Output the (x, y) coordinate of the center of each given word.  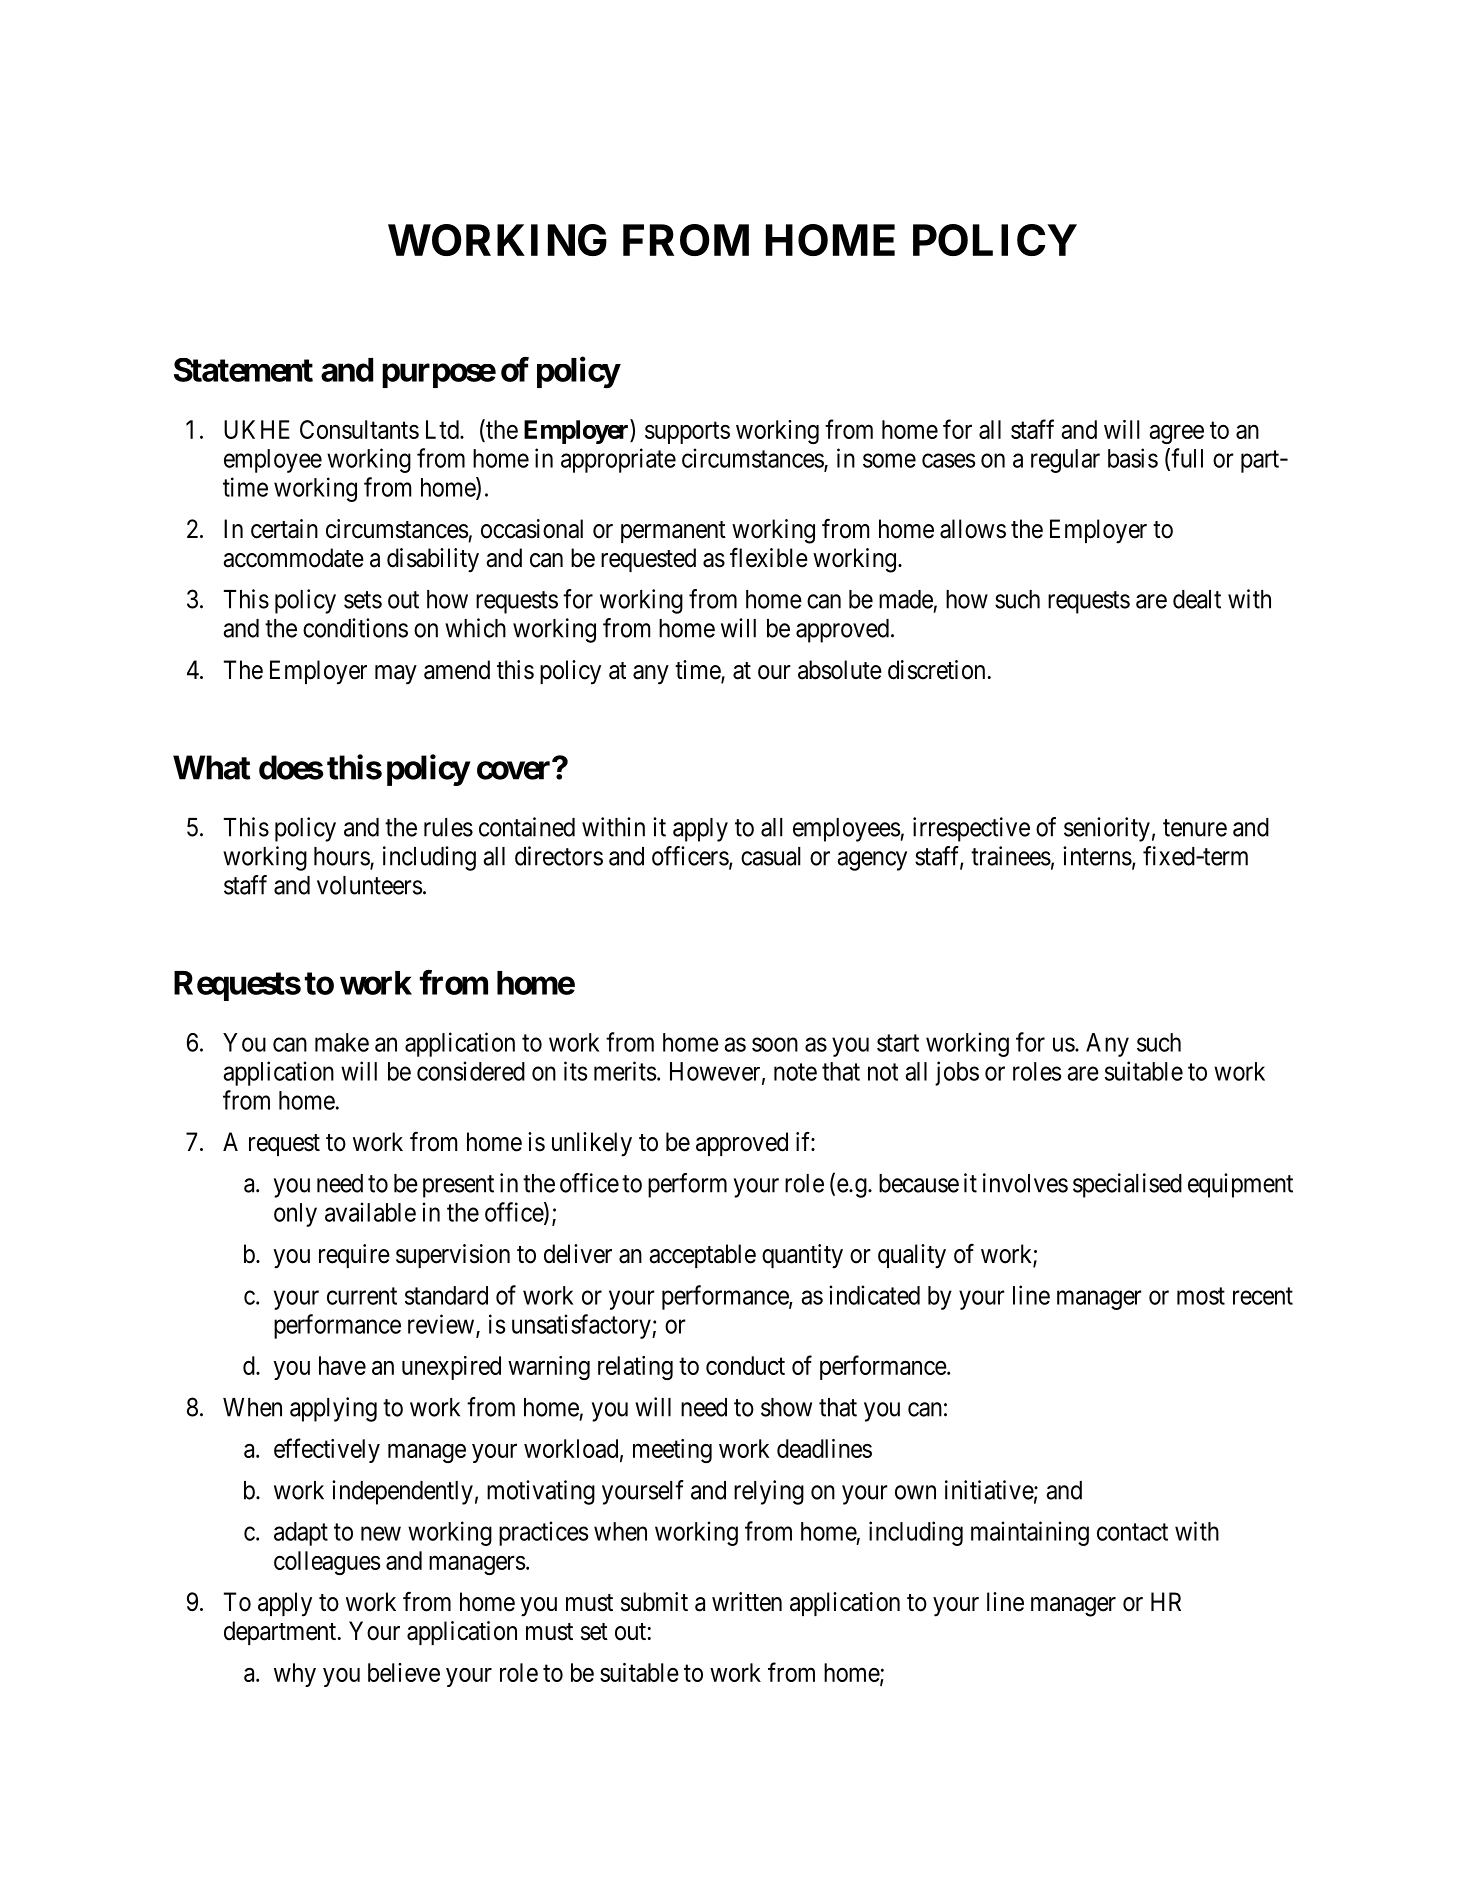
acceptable (703, 1256)
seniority (1107, 829)
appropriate (618, 460)
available (370, 1212)
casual (771, 856)
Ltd (443, 429)
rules (448, 827)
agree (1177, 434)
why (295, 1675)
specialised (1127, 1185)
